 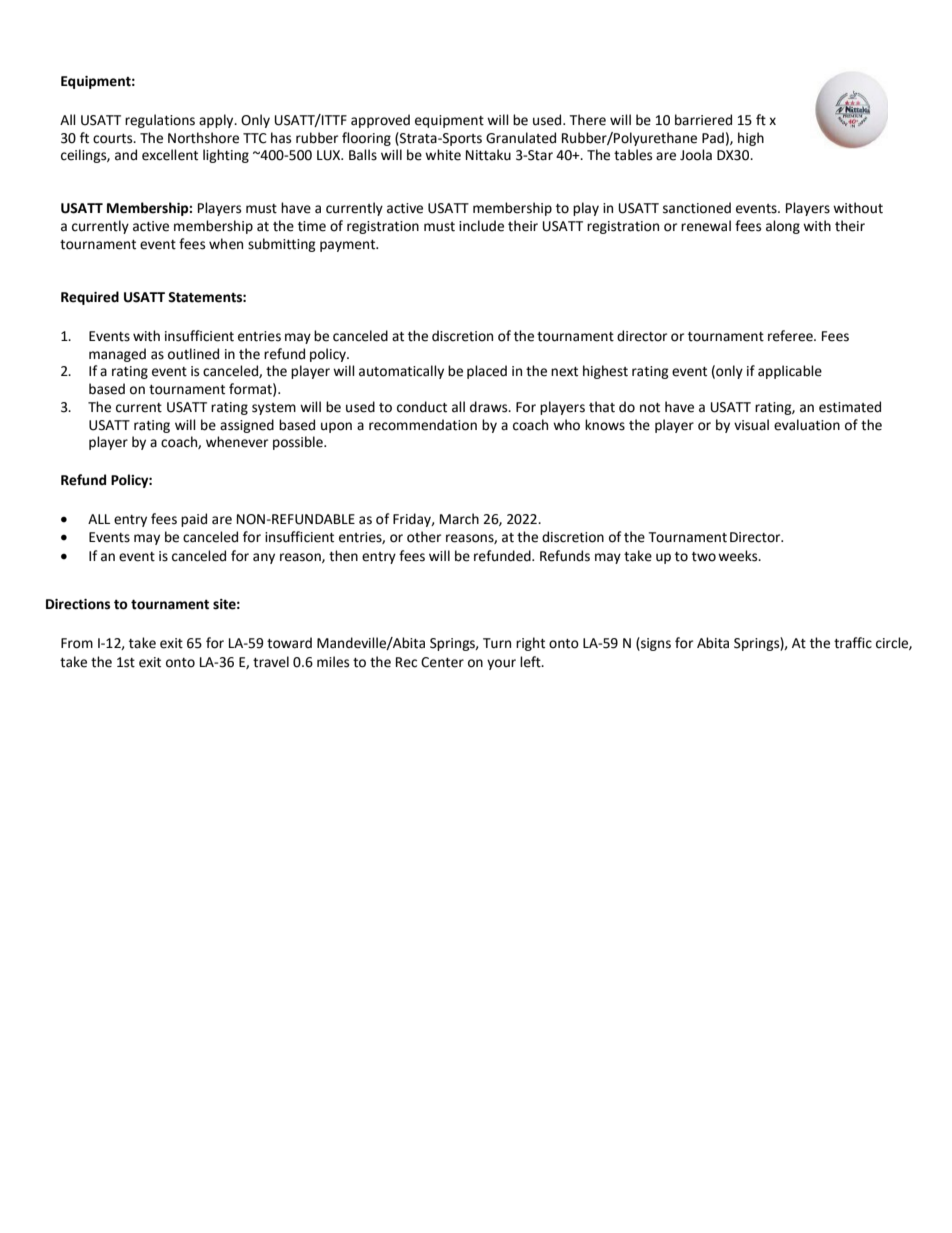 I want to click on Pad, so click(x=713, y=138).
